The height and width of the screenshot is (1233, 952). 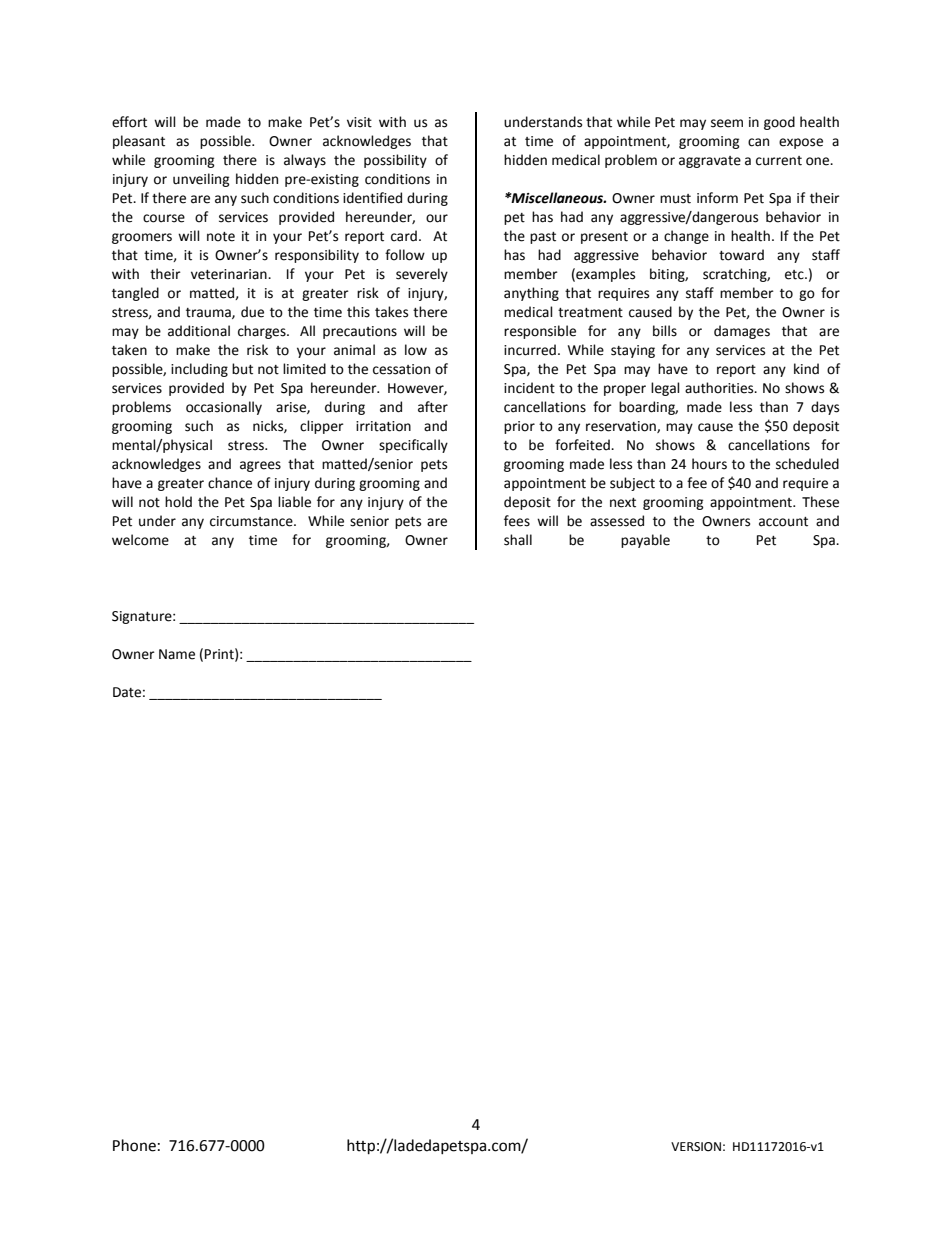 What do you see at coordinates (134, 1145) in the screenshot?
I see `Phone` at bounding box center [134, 1145].
